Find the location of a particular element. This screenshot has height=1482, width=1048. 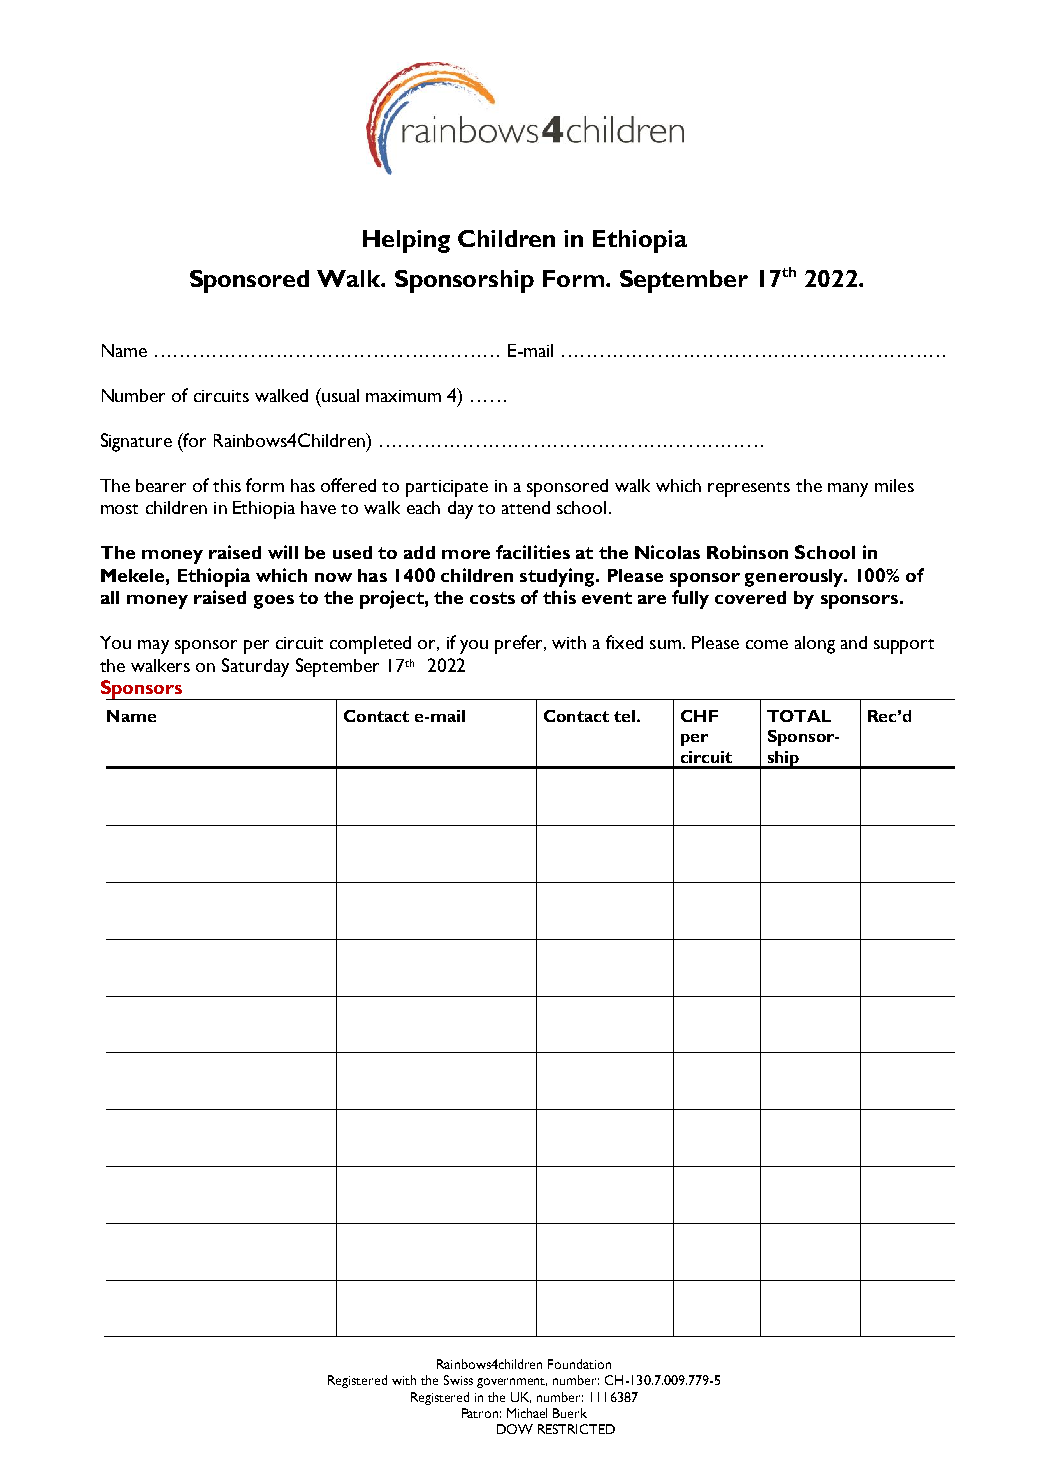

maximum is located at coordinates (403, 396).
